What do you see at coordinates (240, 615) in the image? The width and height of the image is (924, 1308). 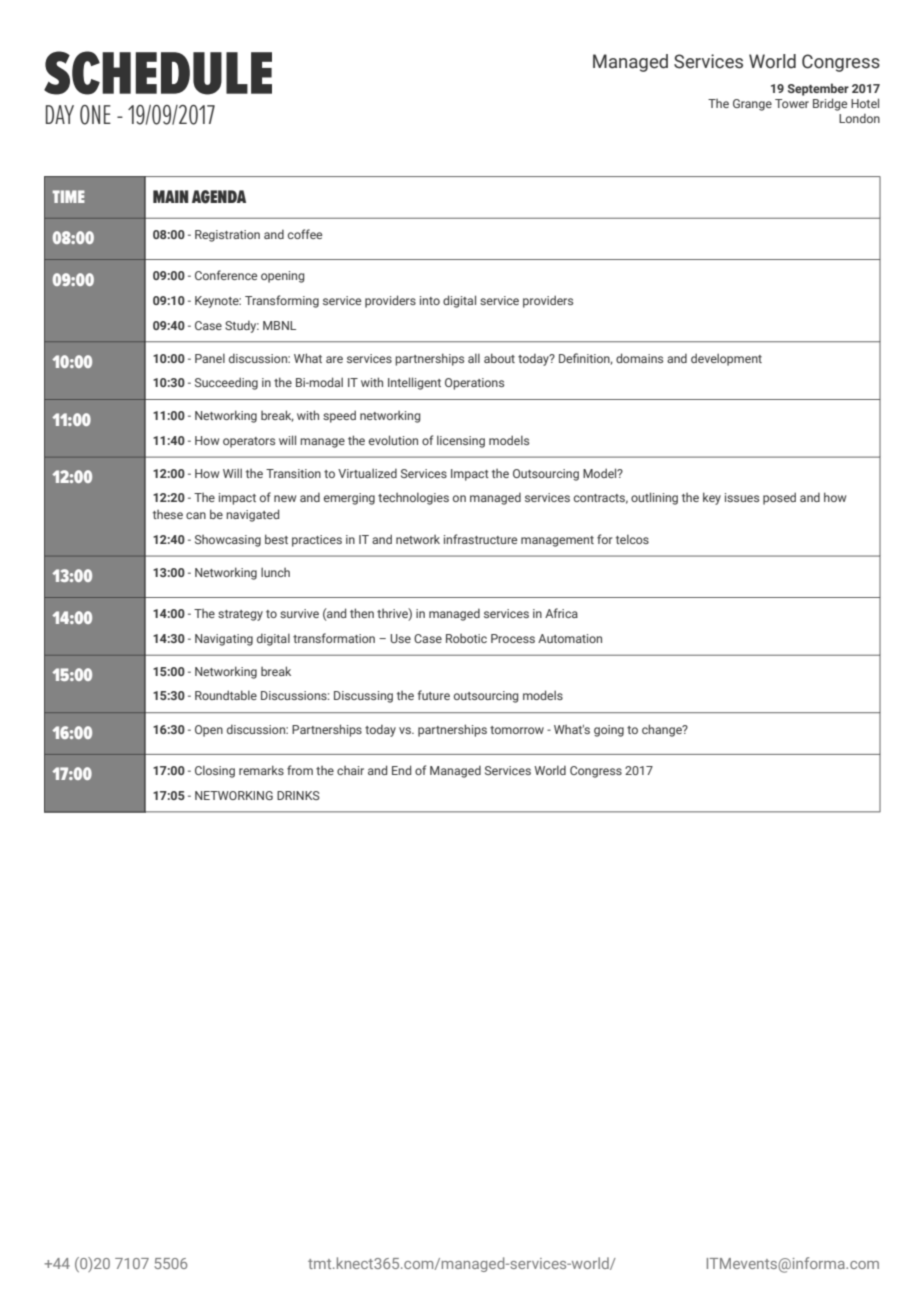 I see `strategy` at bounding box center [240, 615].
